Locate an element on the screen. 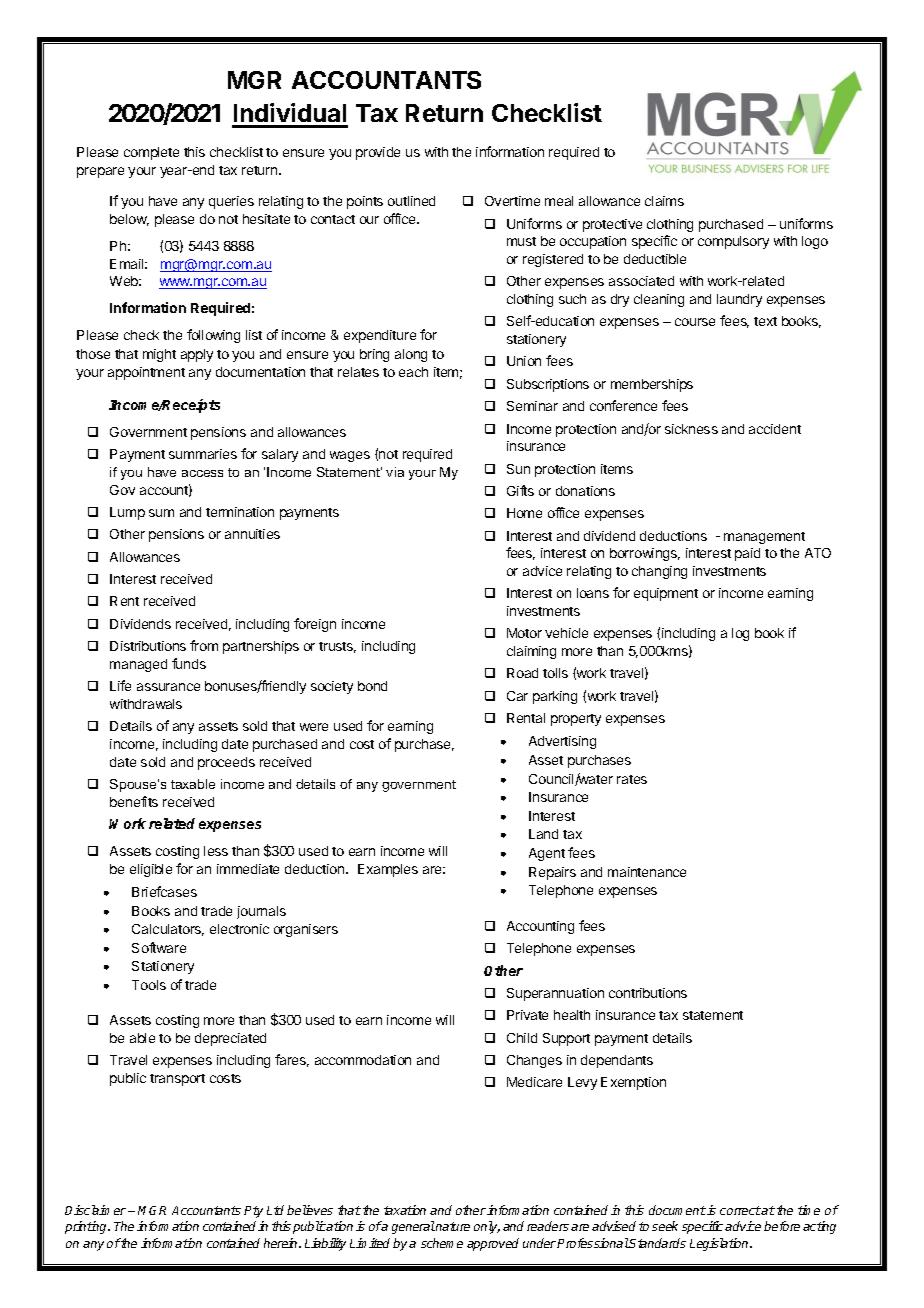 This screenshot has height=1308, width=924. complete is located at coordinates (151, 153).
